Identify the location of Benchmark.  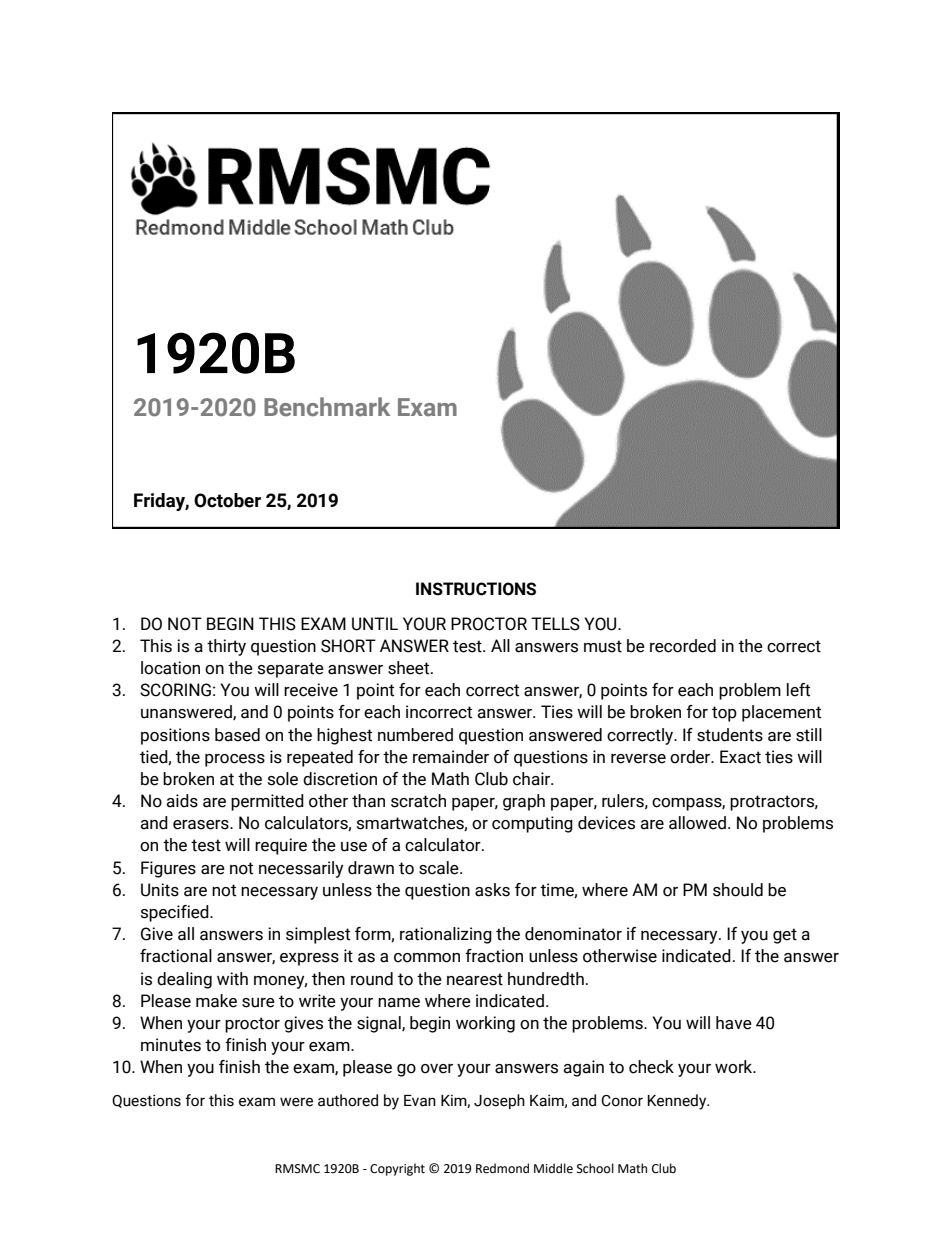
(327, 407).
